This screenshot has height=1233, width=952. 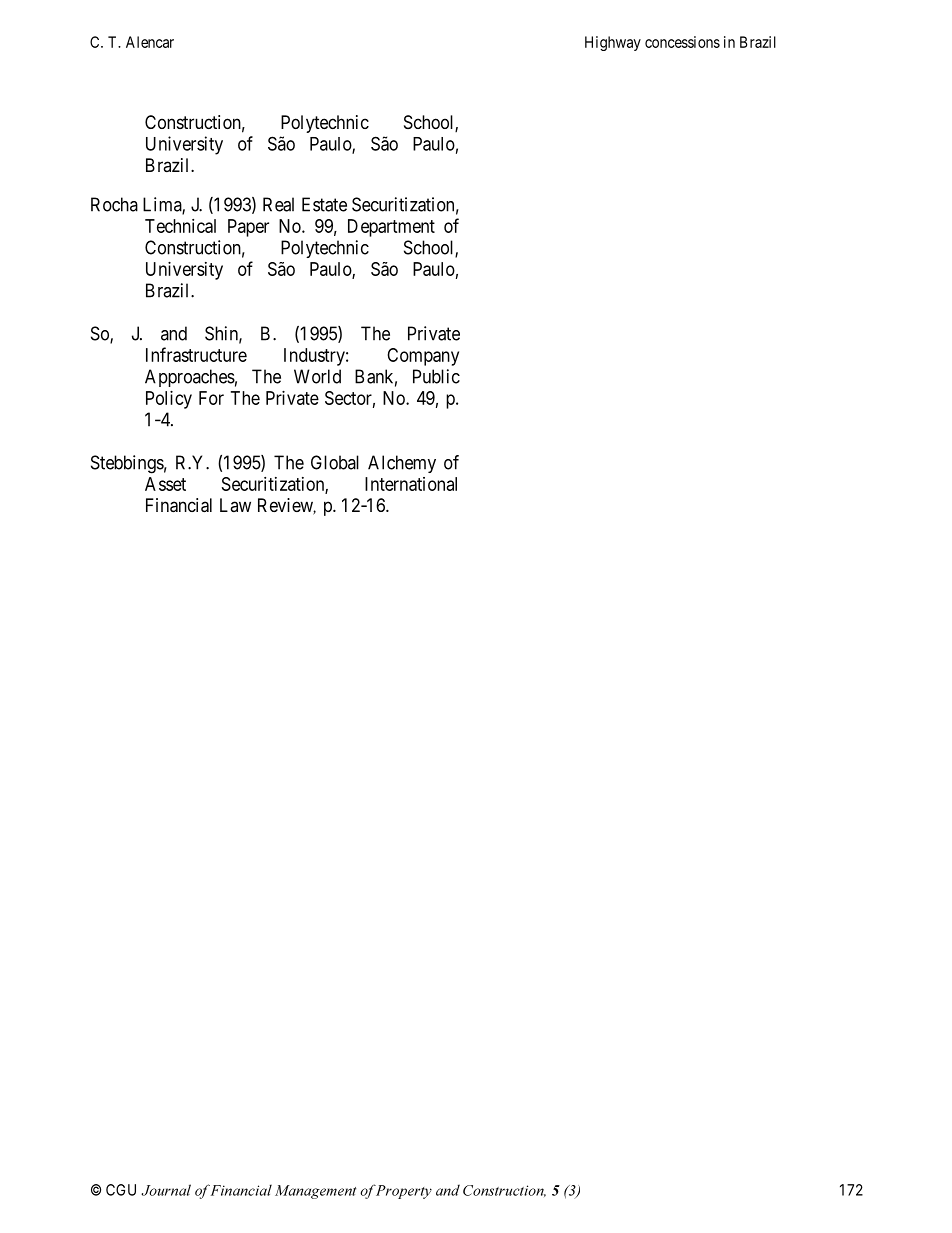 What do you see at coordinates (436, 376) in the screenshot?
I see `Public` at bounding box center [436, 376].
